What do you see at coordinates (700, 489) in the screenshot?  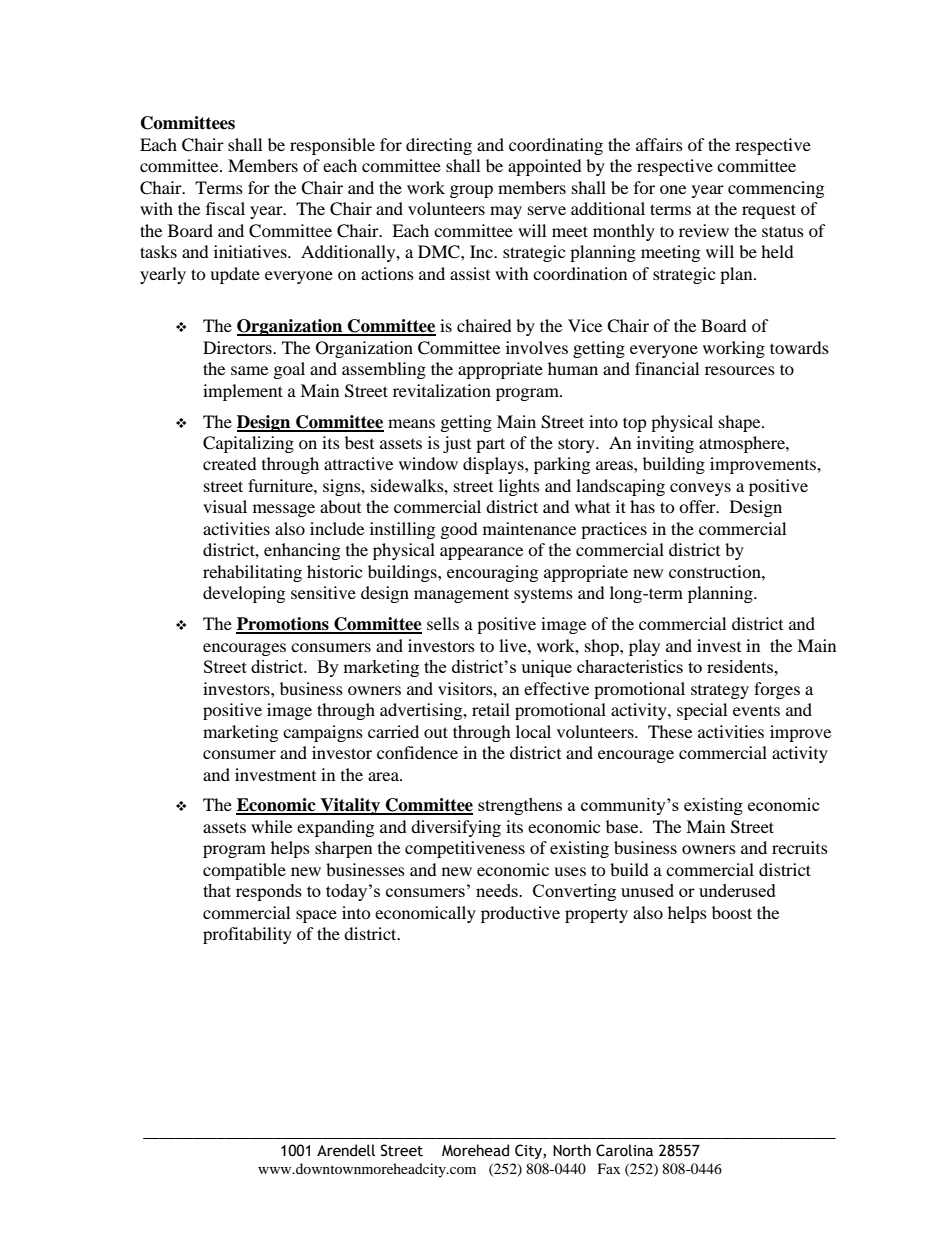 I see `conveys` at bounding box center [700, 489].
